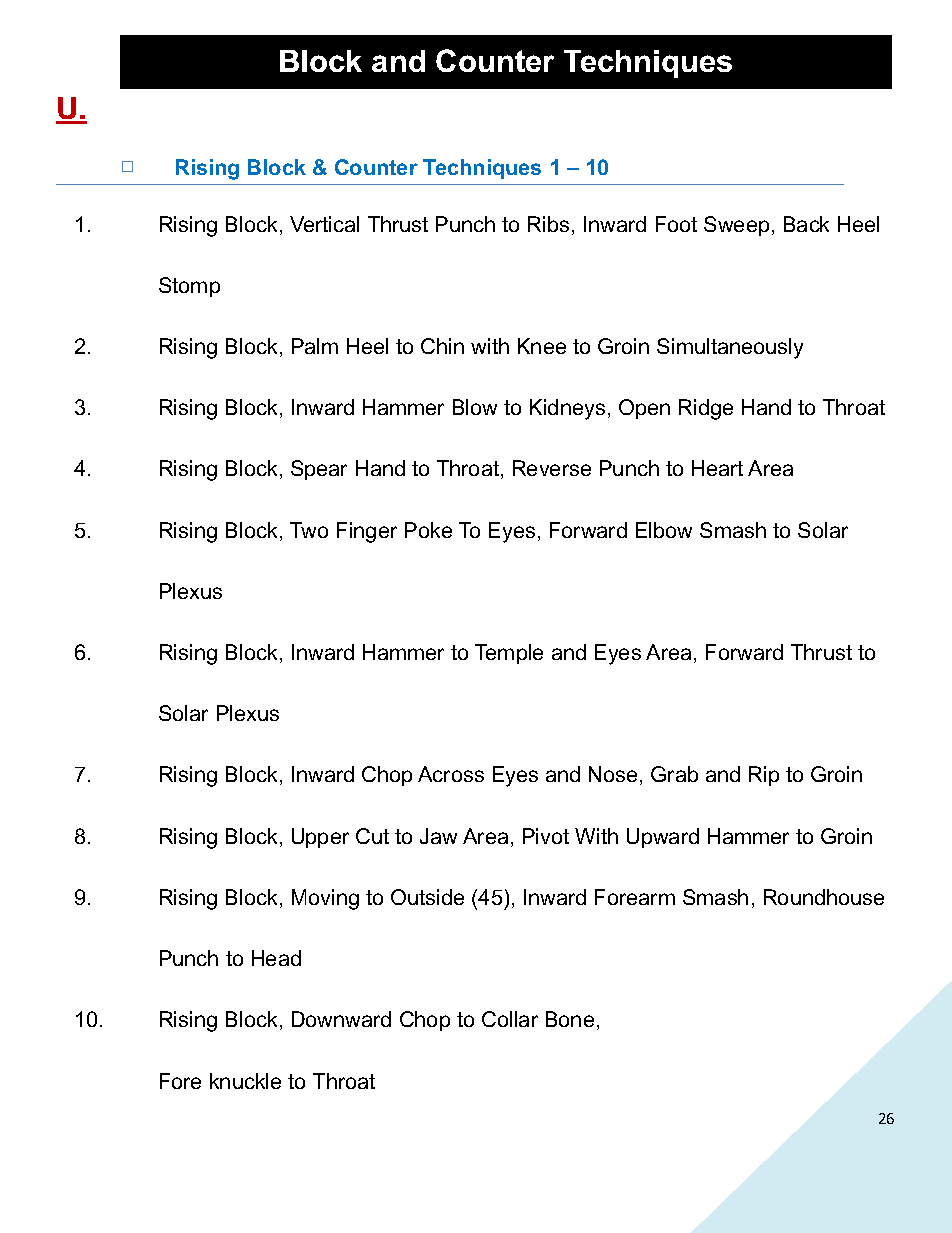 Image resolution: width=952 pixels, height=1233 pixels. Describe the element at coordinates (736, 226) in the image. I see `Sweep` at that location.
